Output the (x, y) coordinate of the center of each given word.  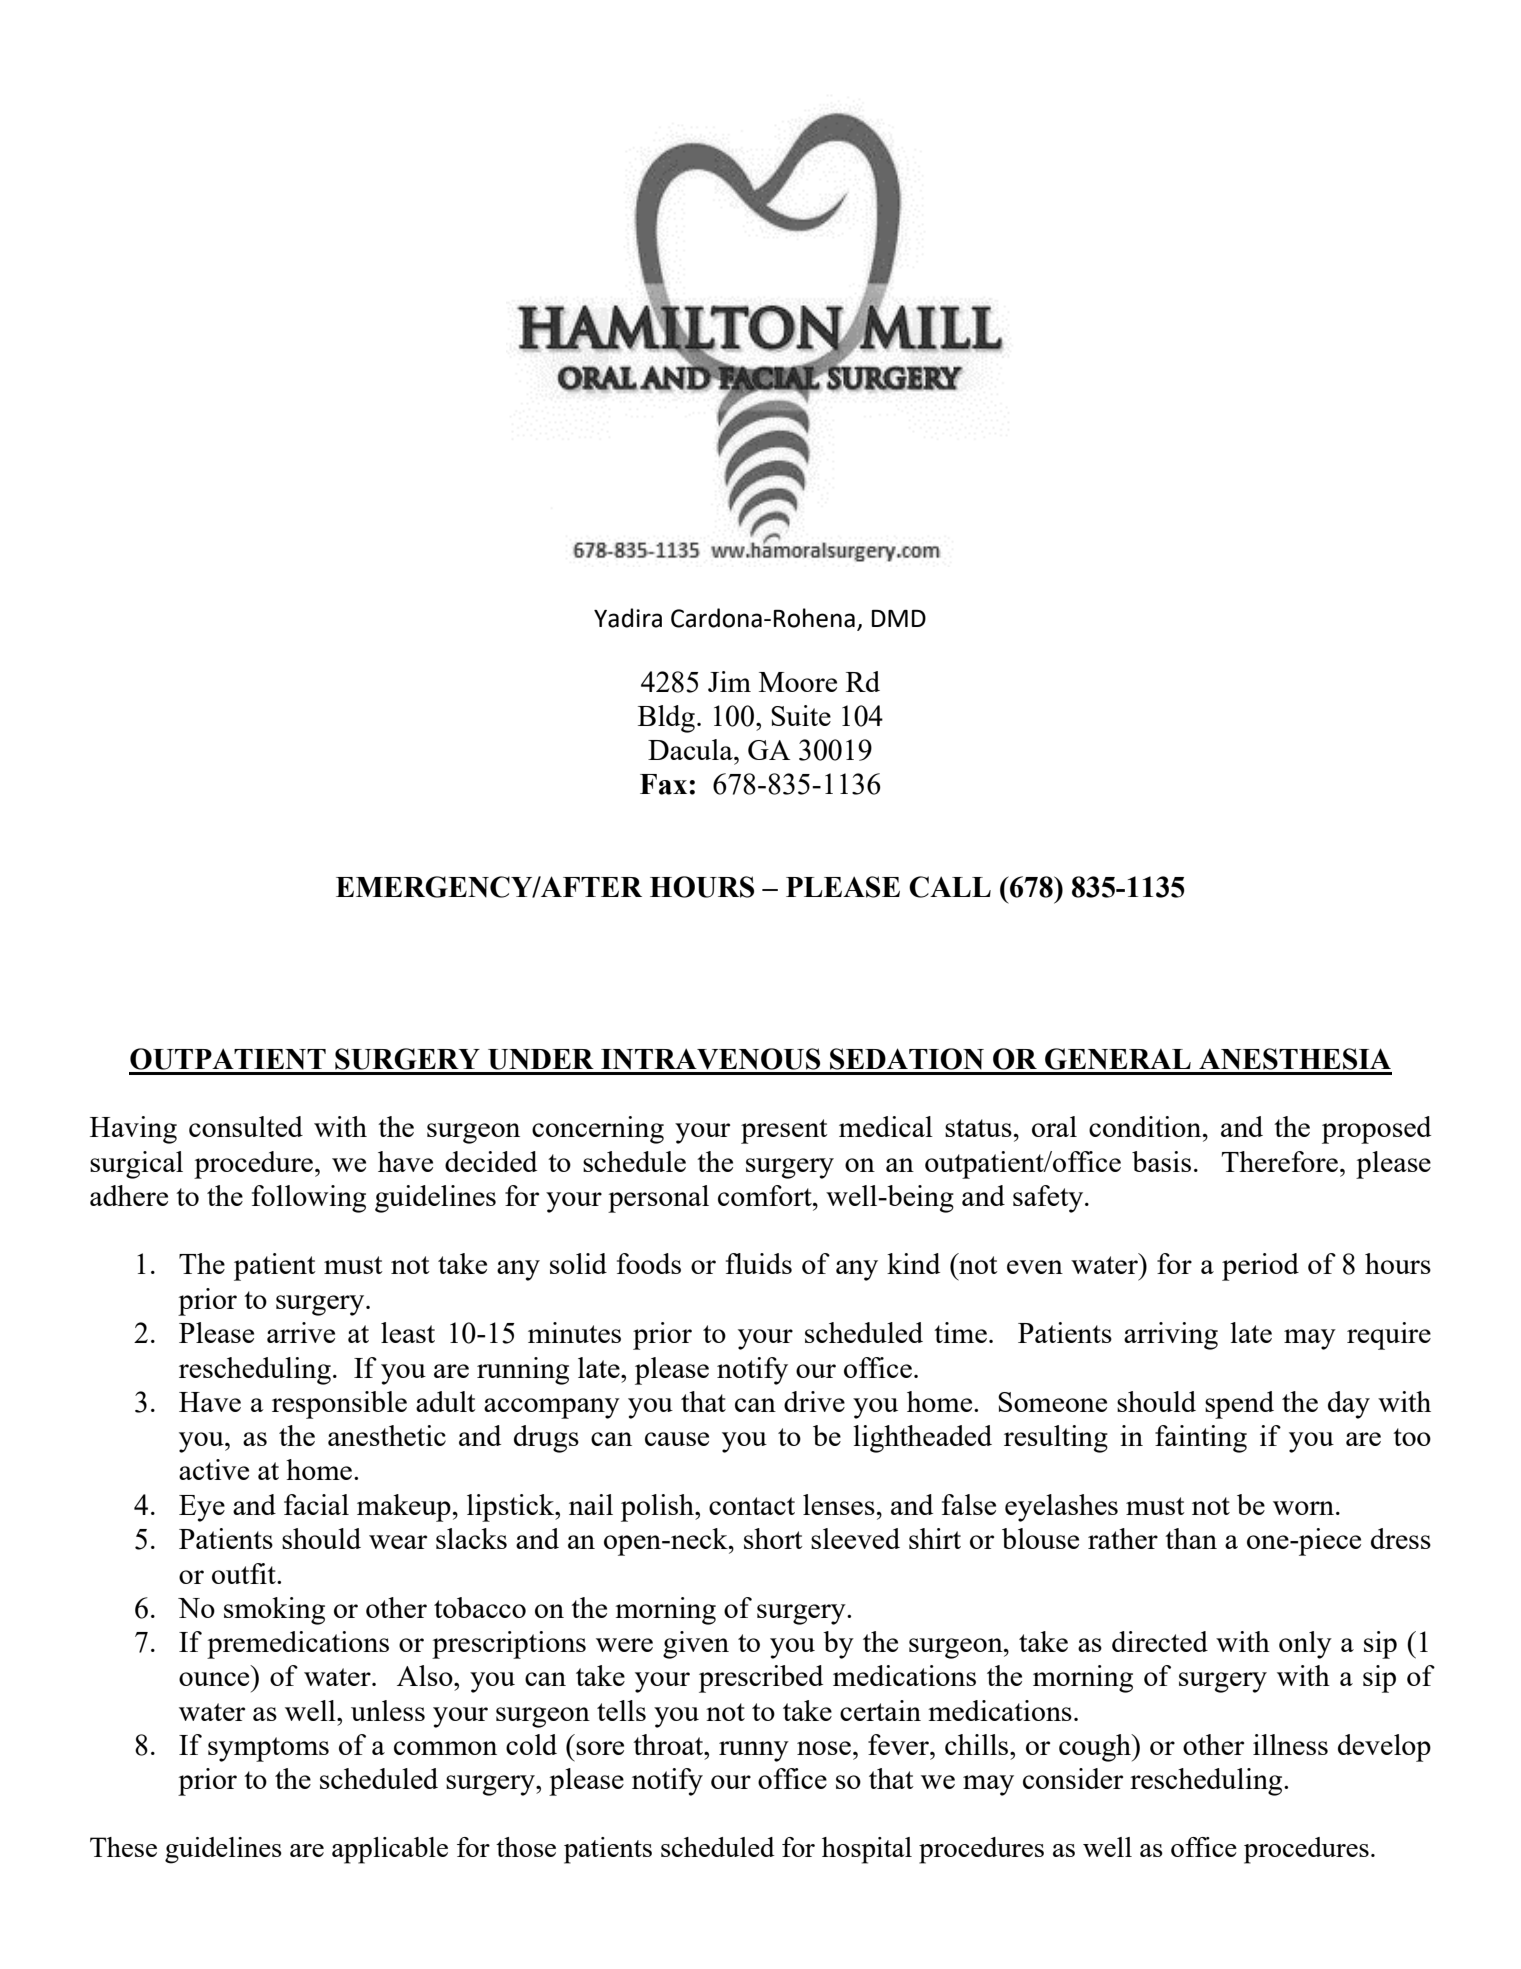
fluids (759, 1263)
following (309, 1199)
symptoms (268, 1749)
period (1260, 1267)
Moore (798, 682)
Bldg (666, 719)
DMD (899, 618)
